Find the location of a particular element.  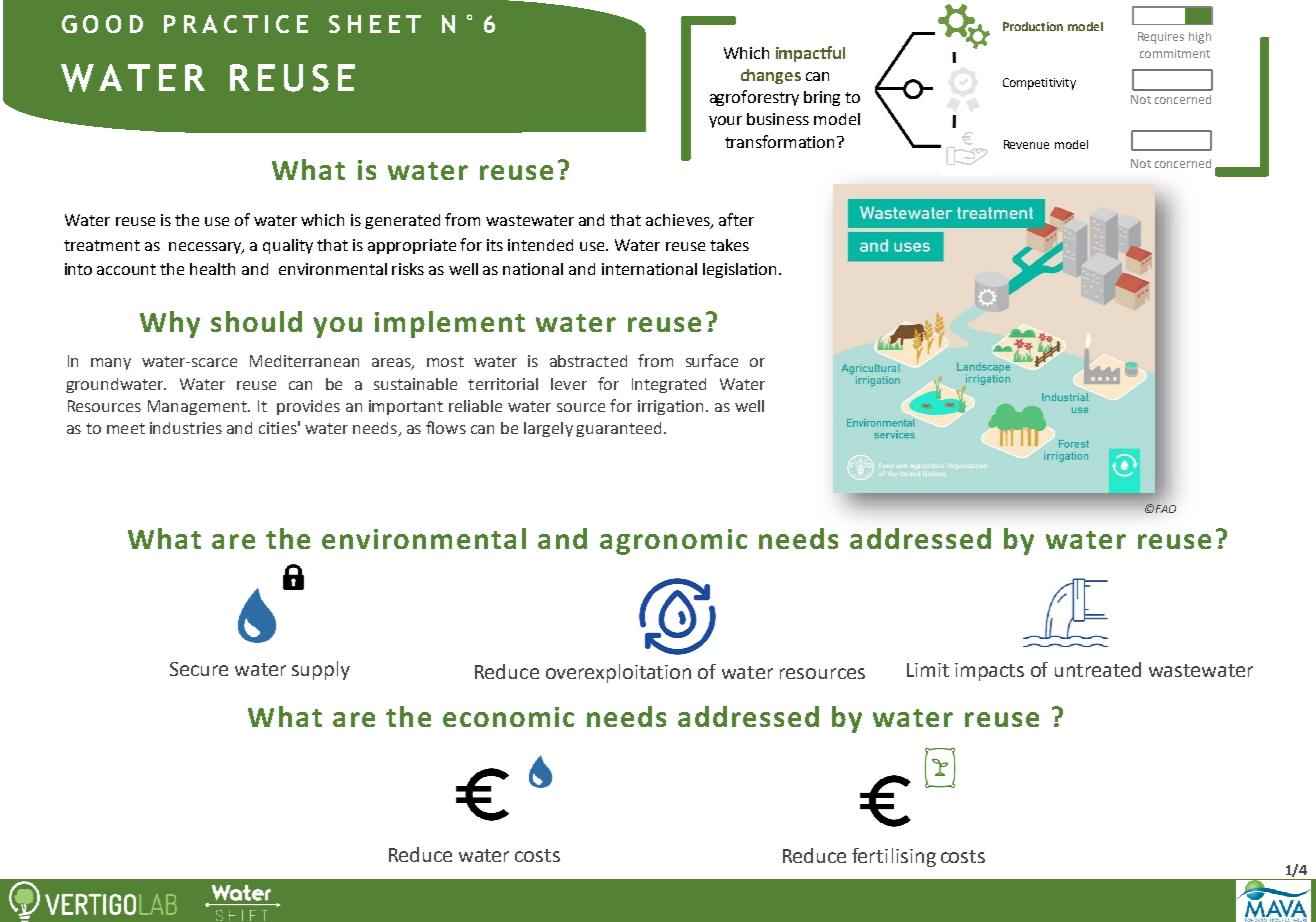

Revenue is located at coordinates (1026, 144).
